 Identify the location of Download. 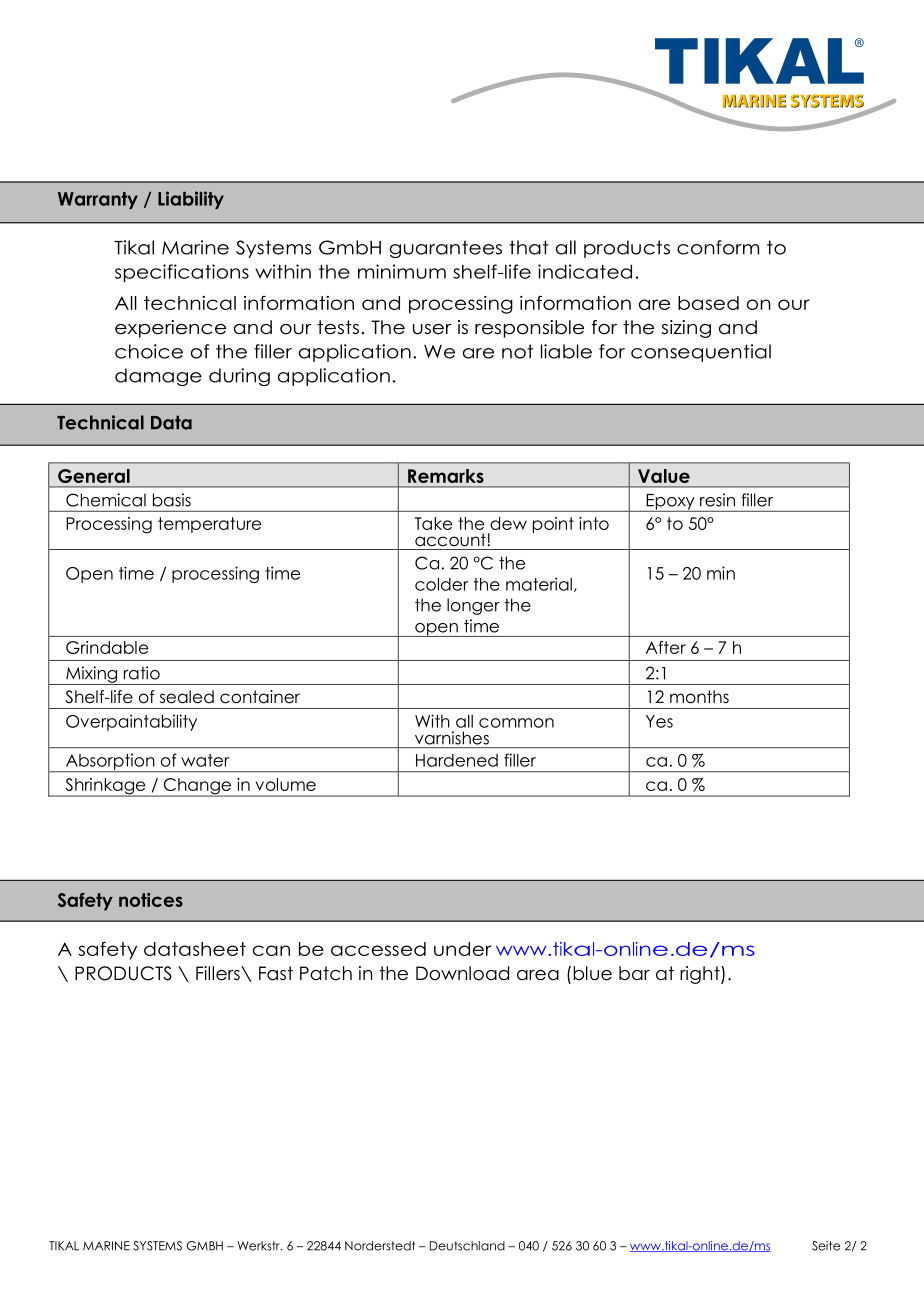
(462, 973).
